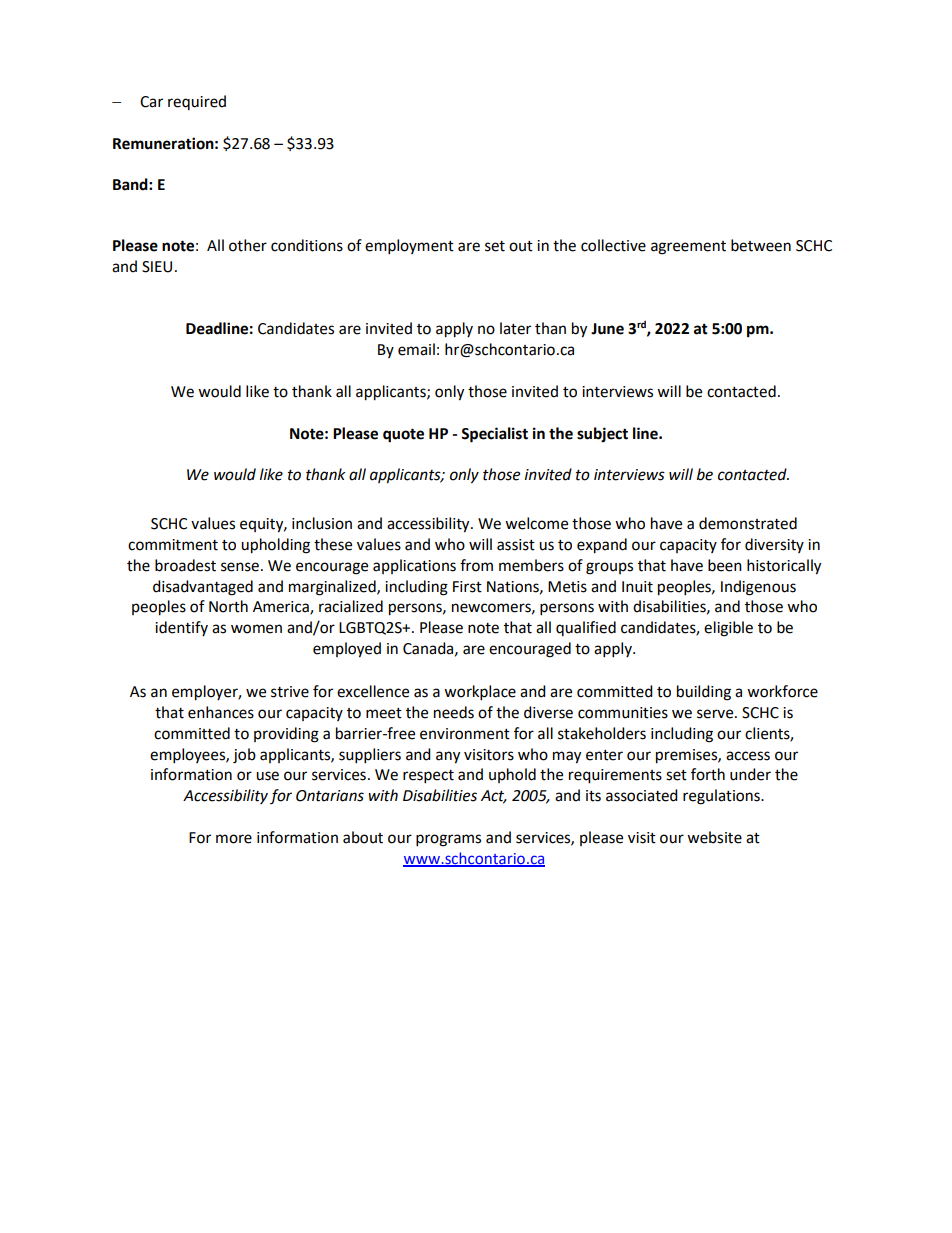 This page has width=952, height=1233. I want to click on required, so click(197, 102).
